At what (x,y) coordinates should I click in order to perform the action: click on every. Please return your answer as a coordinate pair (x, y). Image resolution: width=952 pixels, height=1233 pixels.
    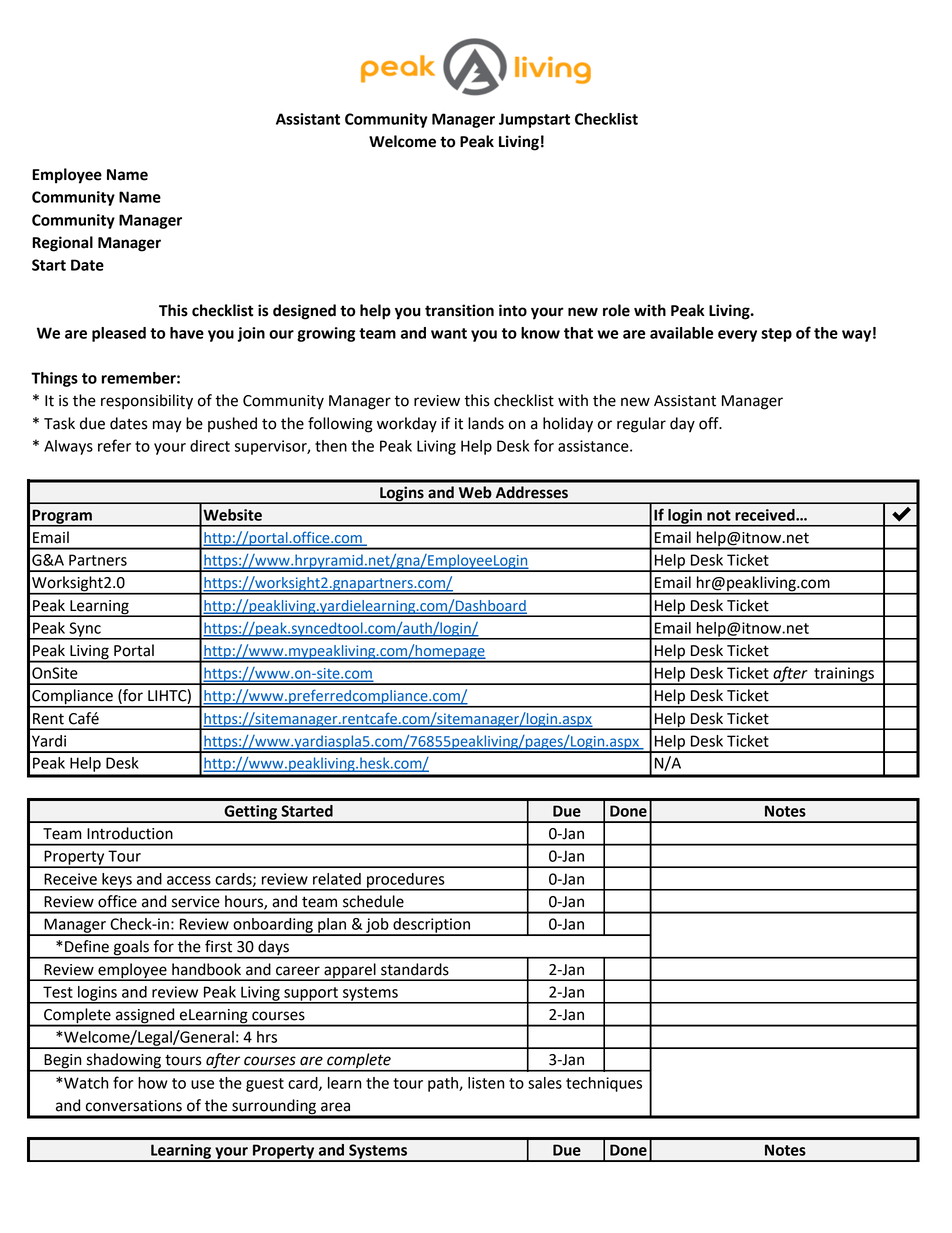
    Looking at the image, I should click on (737, 336).
